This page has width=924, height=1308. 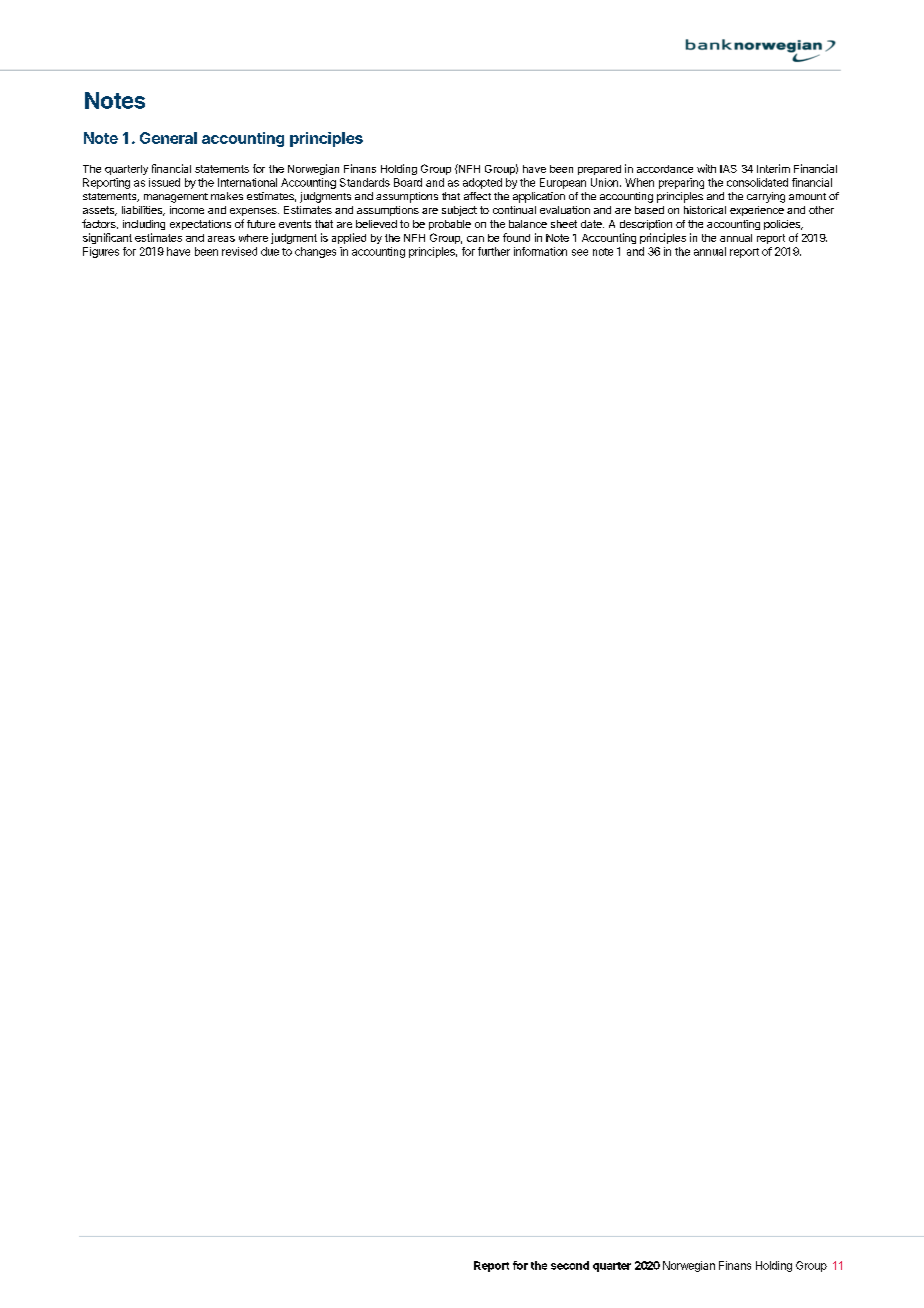 I want to click on further, so click(x=494, y=251).
